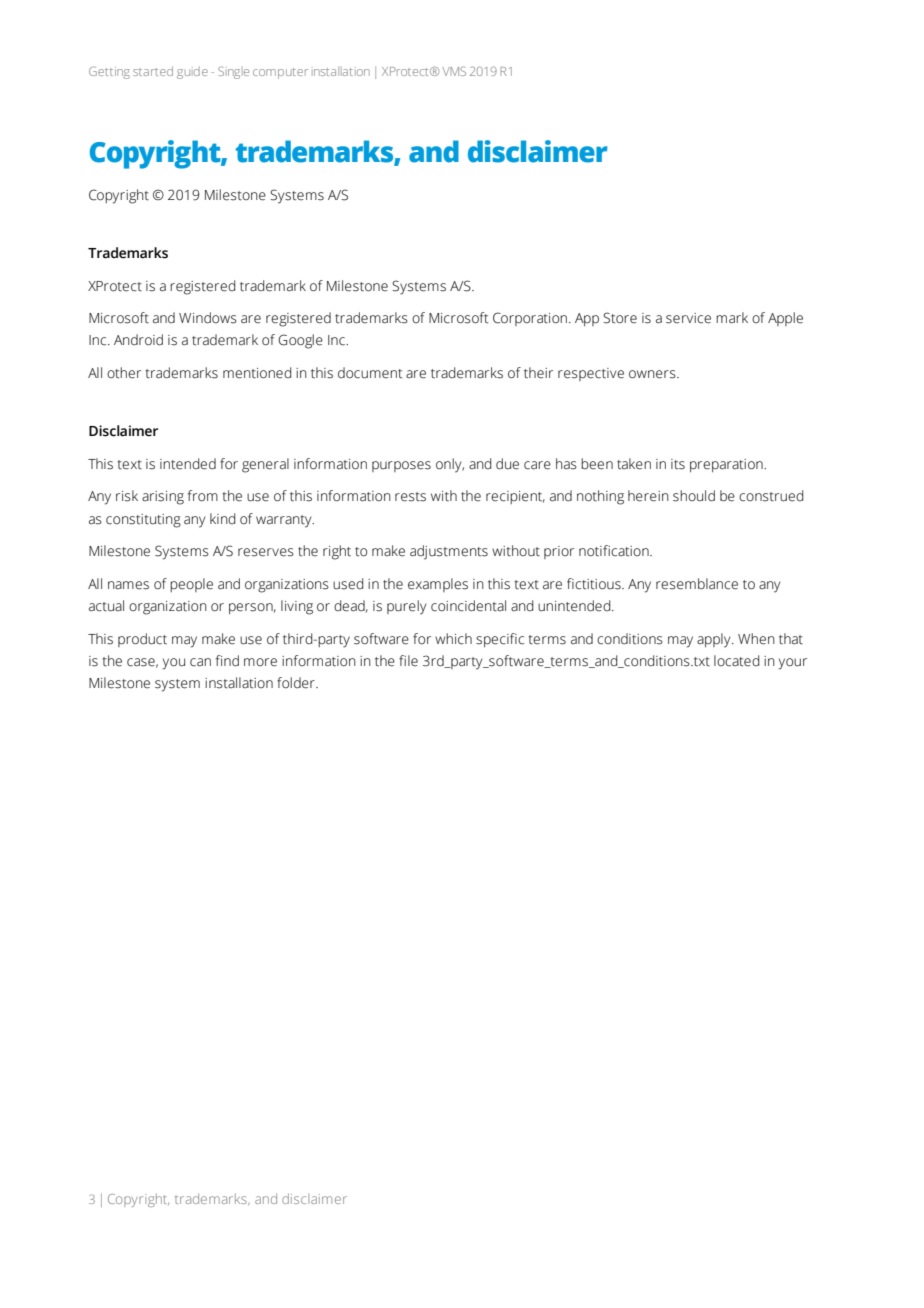  I want to click on can, so click(200, 662).
